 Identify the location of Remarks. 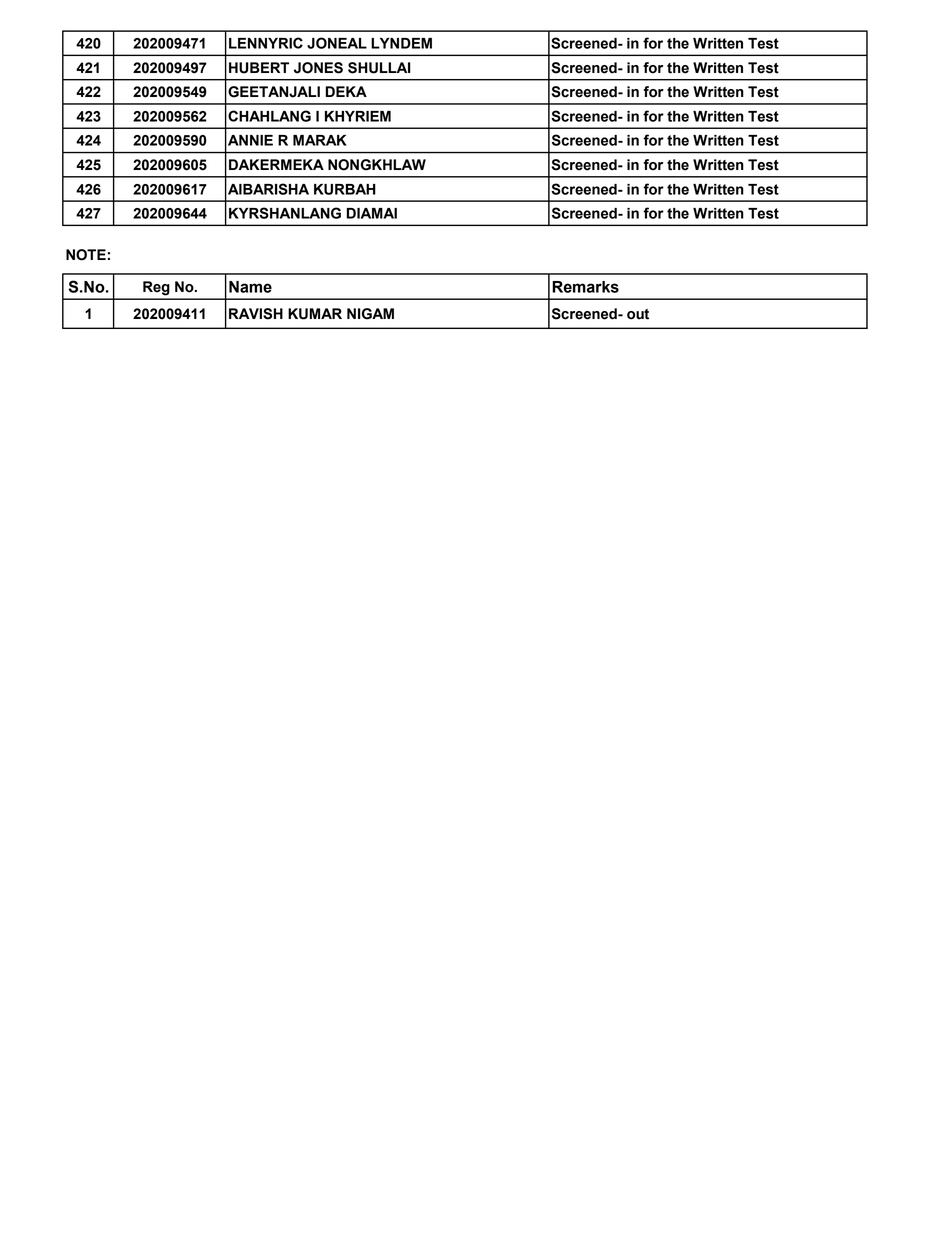
(585, 287).
